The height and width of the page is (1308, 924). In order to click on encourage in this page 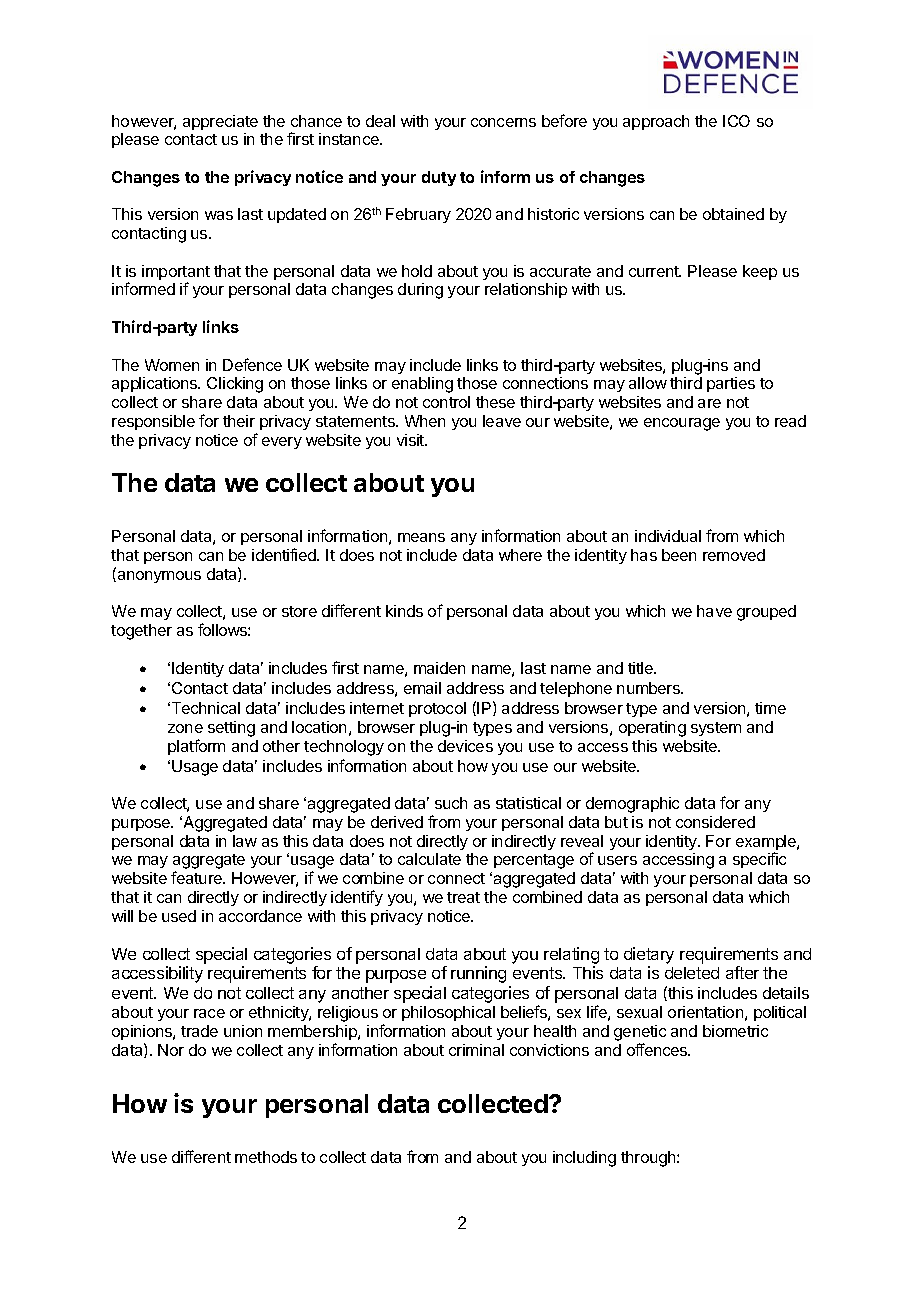, I will do `click(682, 424)`.
